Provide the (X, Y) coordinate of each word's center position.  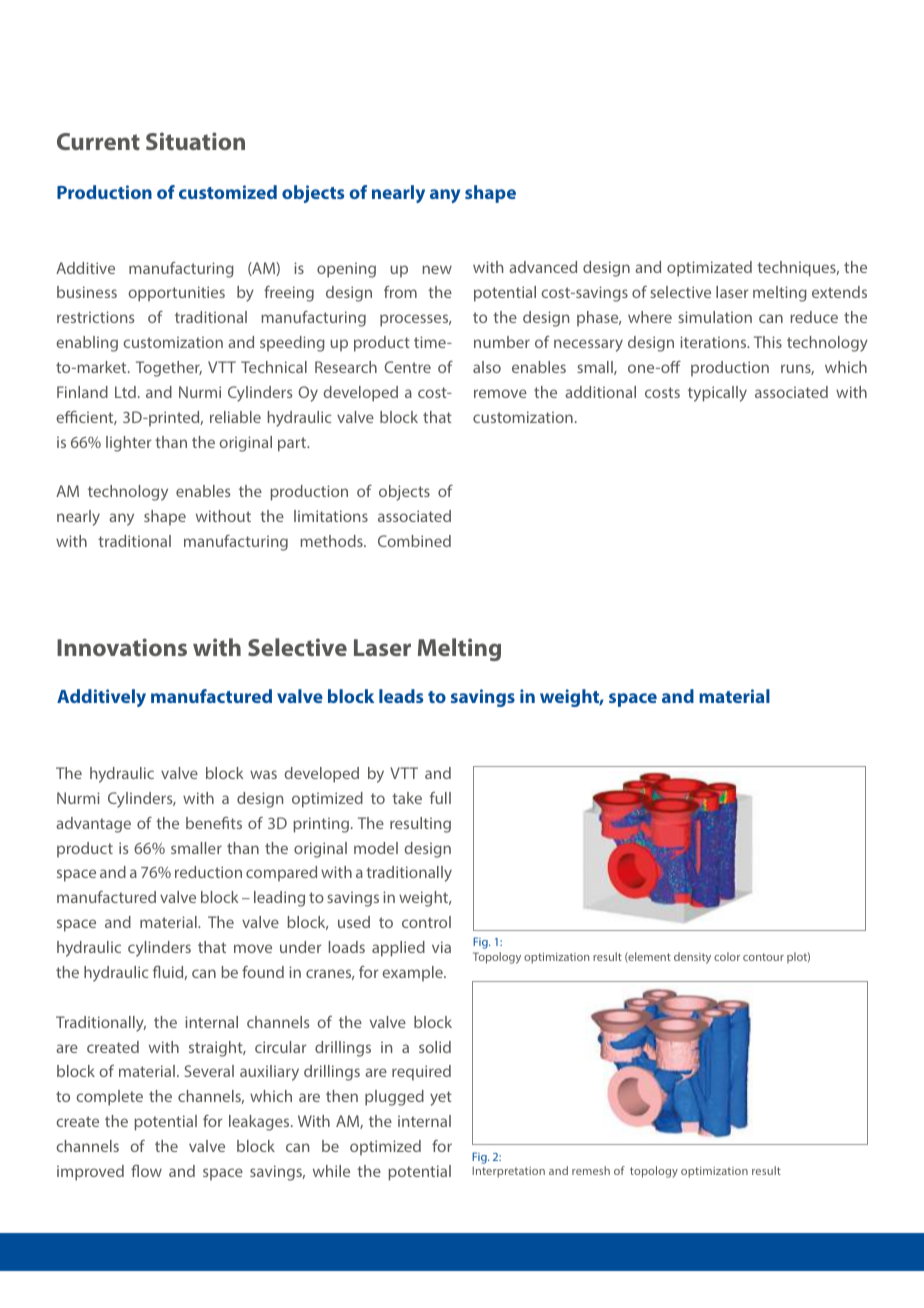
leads (401, 696)
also (487, 367)
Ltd (125, 392)
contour (763, 957)
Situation (195, 141)
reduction (208, 872)
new (437, 269)
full (440, 798)
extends (839, 292)
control (426, 922)
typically (717, 394)
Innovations (122, 647)
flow (146, 1171)
